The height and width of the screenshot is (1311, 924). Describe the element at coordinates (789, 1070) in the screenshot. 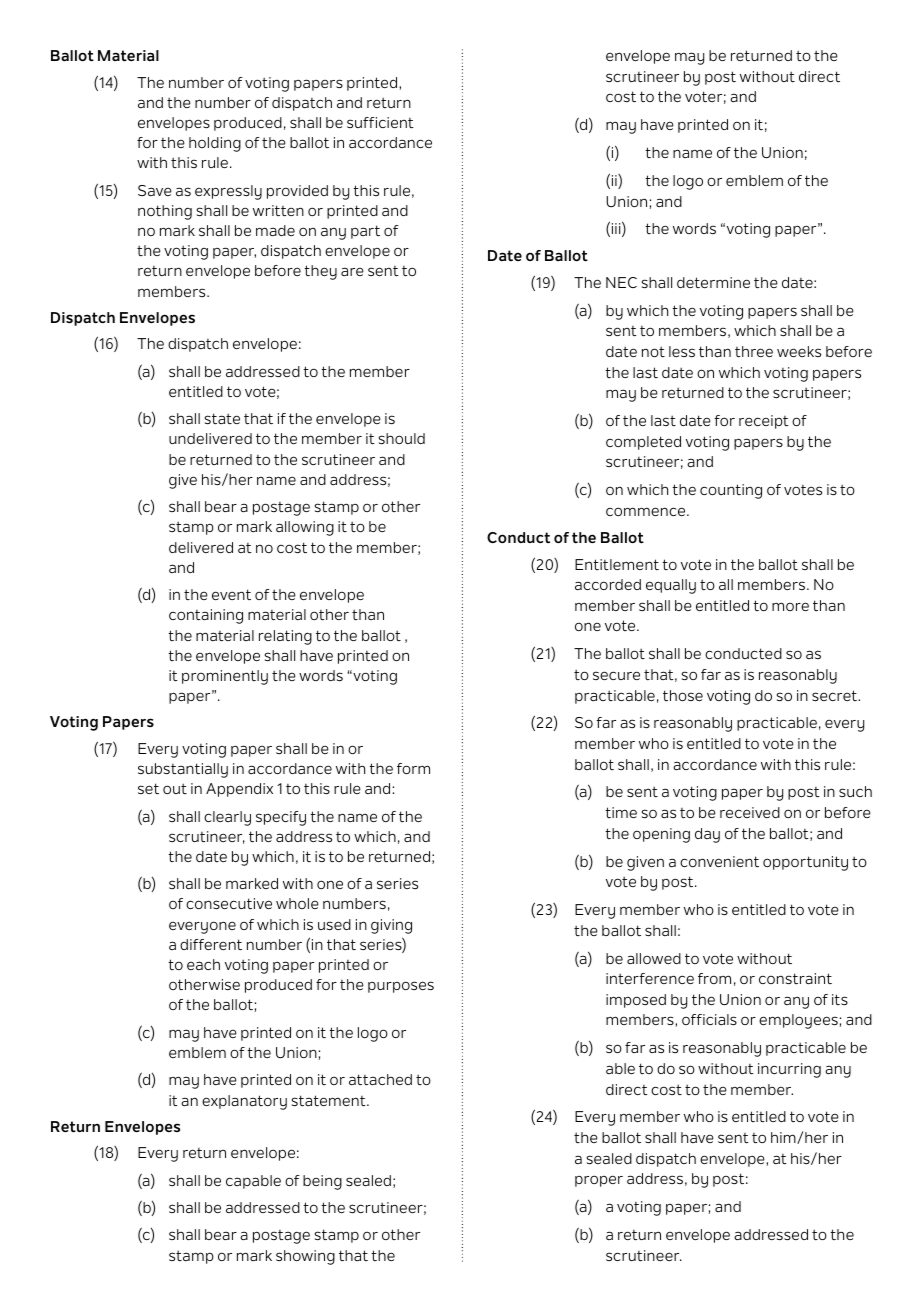

I see `incurring` at that location.
